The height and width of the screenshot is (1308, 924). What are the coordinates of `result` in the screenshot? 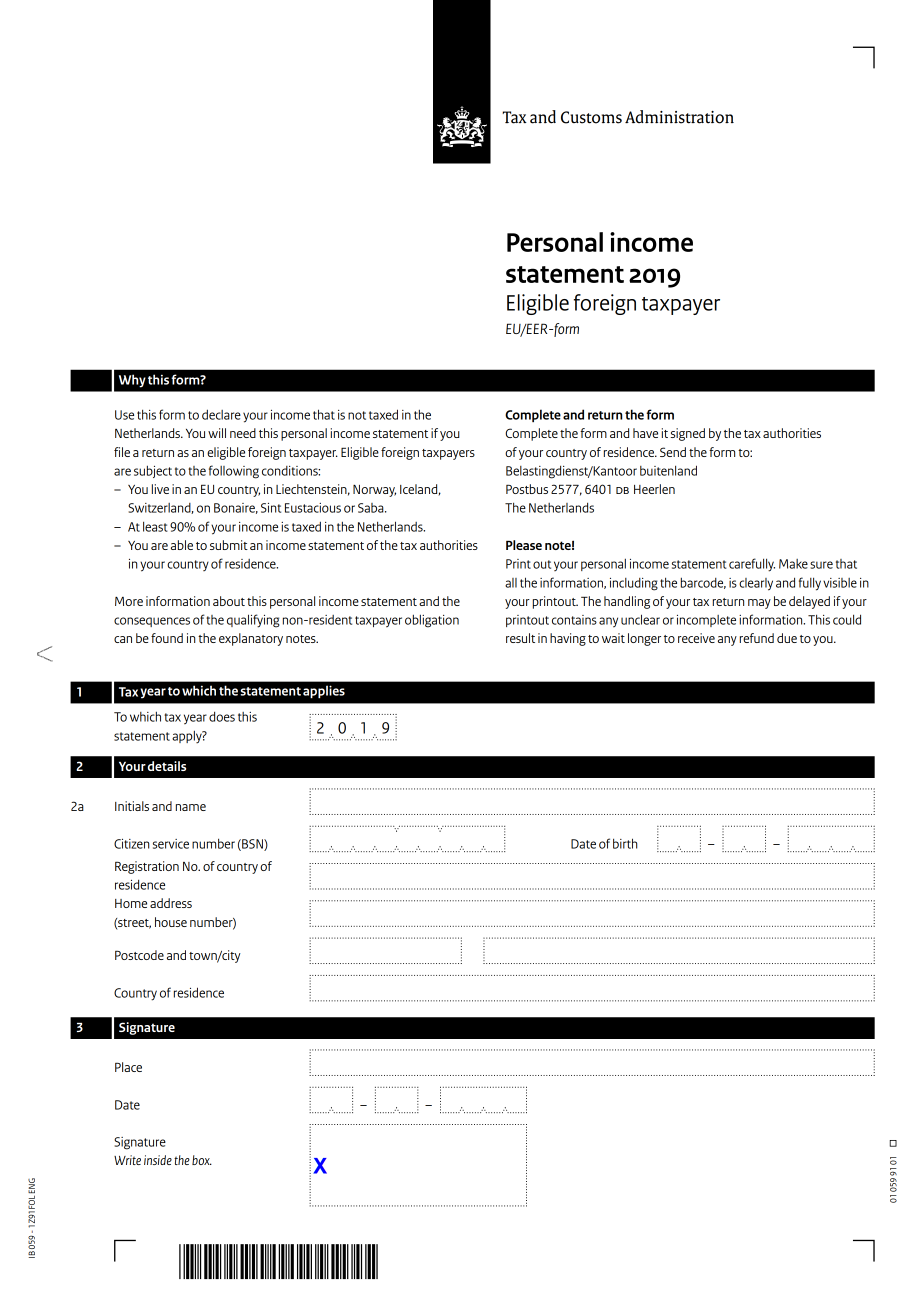 It's located at (520, 638).
